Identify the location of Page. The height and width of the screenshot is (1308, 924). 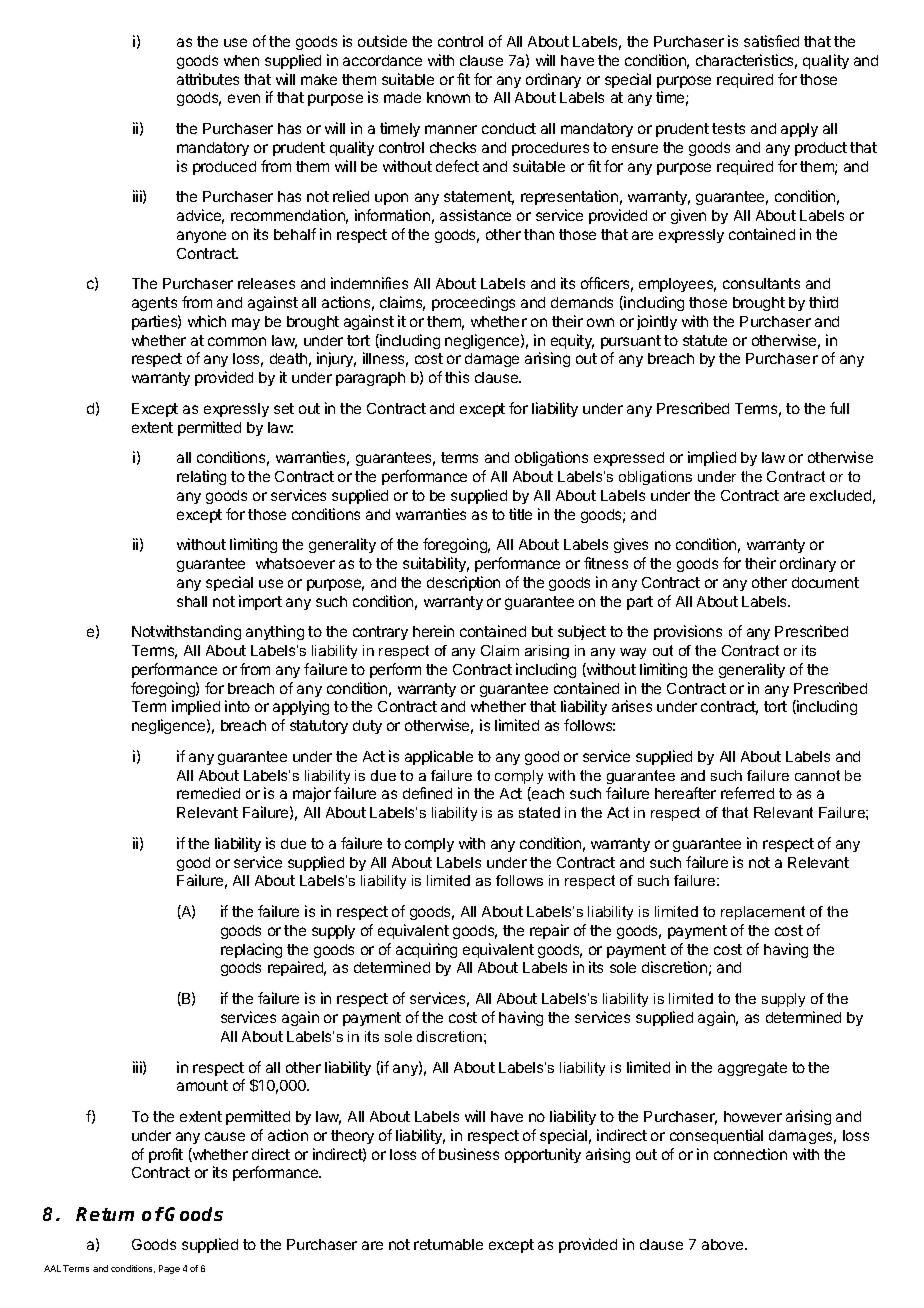
(169, 1269).
